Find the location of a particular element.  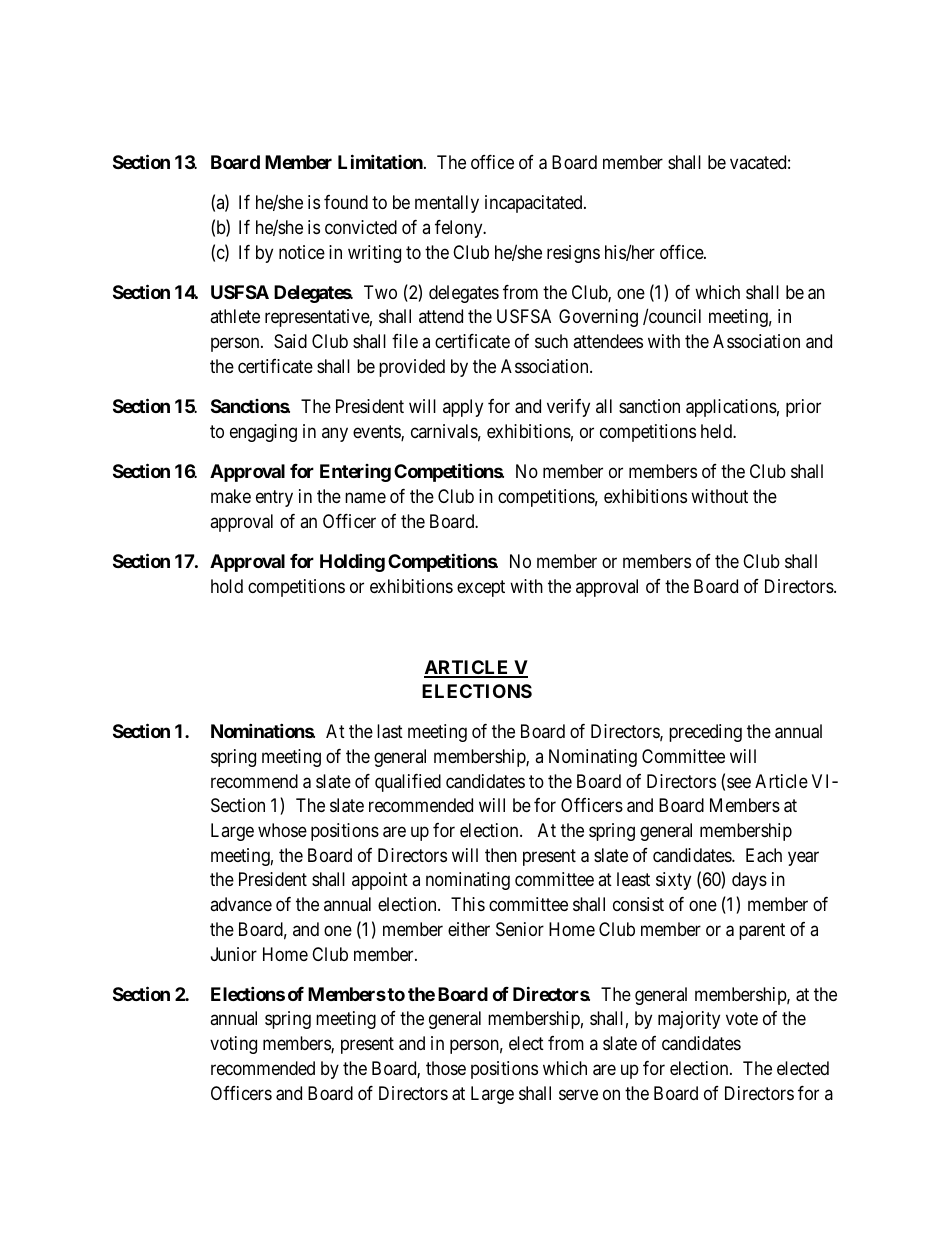

last is located at coordinates (390, 731).
